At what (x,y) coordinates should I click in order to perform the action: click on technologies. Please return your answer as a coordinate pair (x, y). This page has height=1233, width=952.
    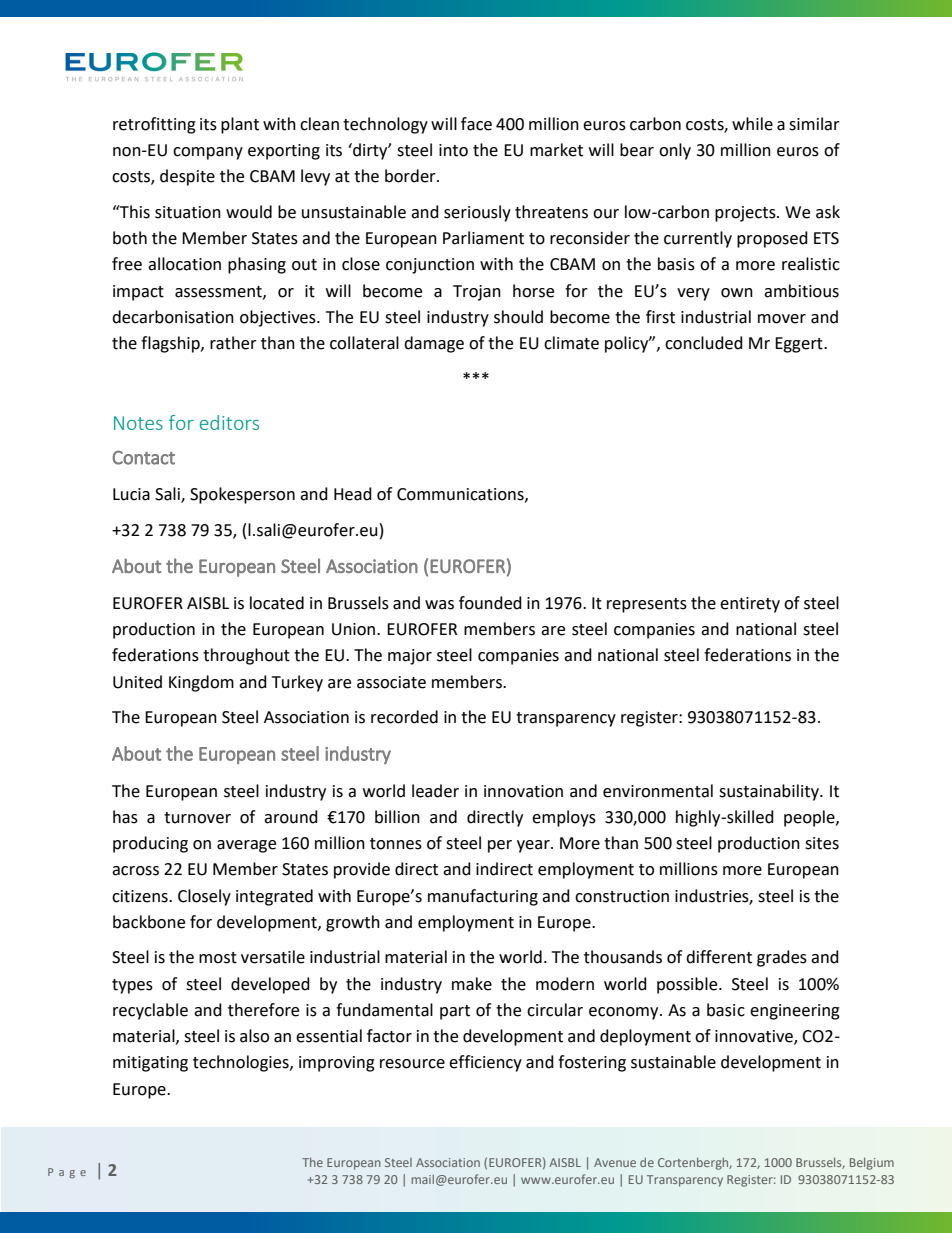
    Looking at the image, I should click on (242, 1063).
